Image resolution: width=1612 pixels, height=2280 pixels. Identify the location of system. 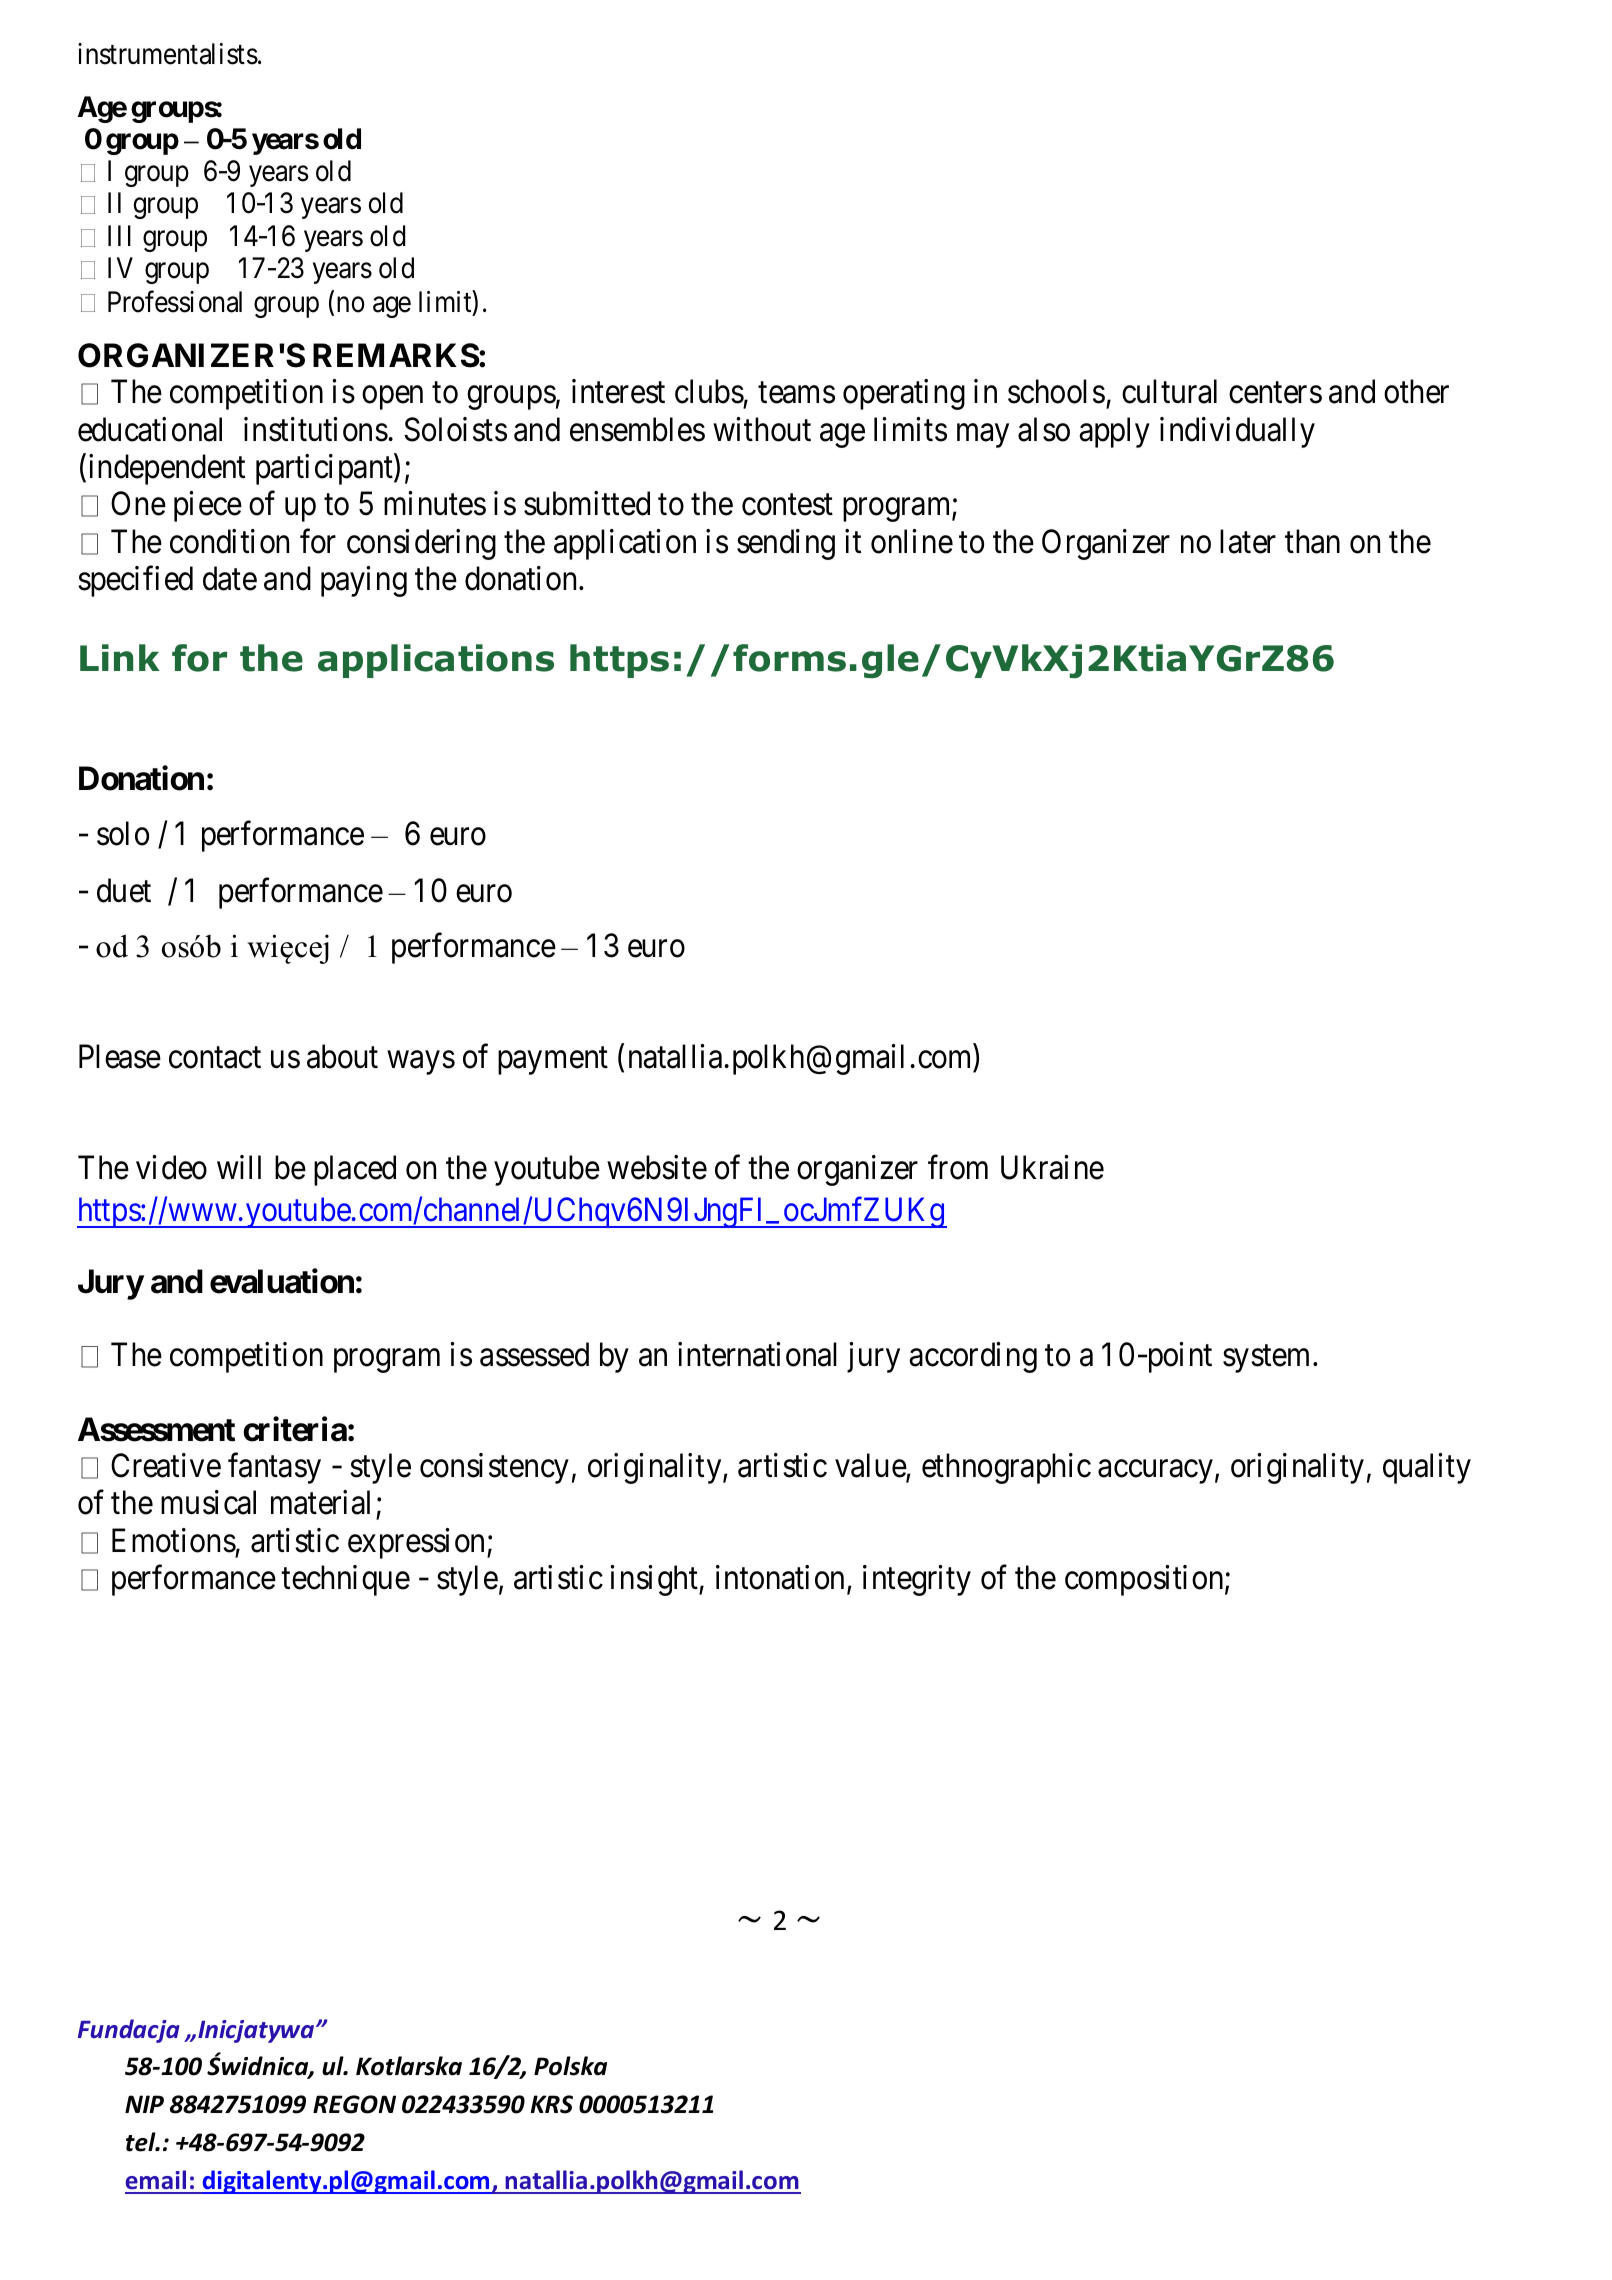
(1266, 1359).
